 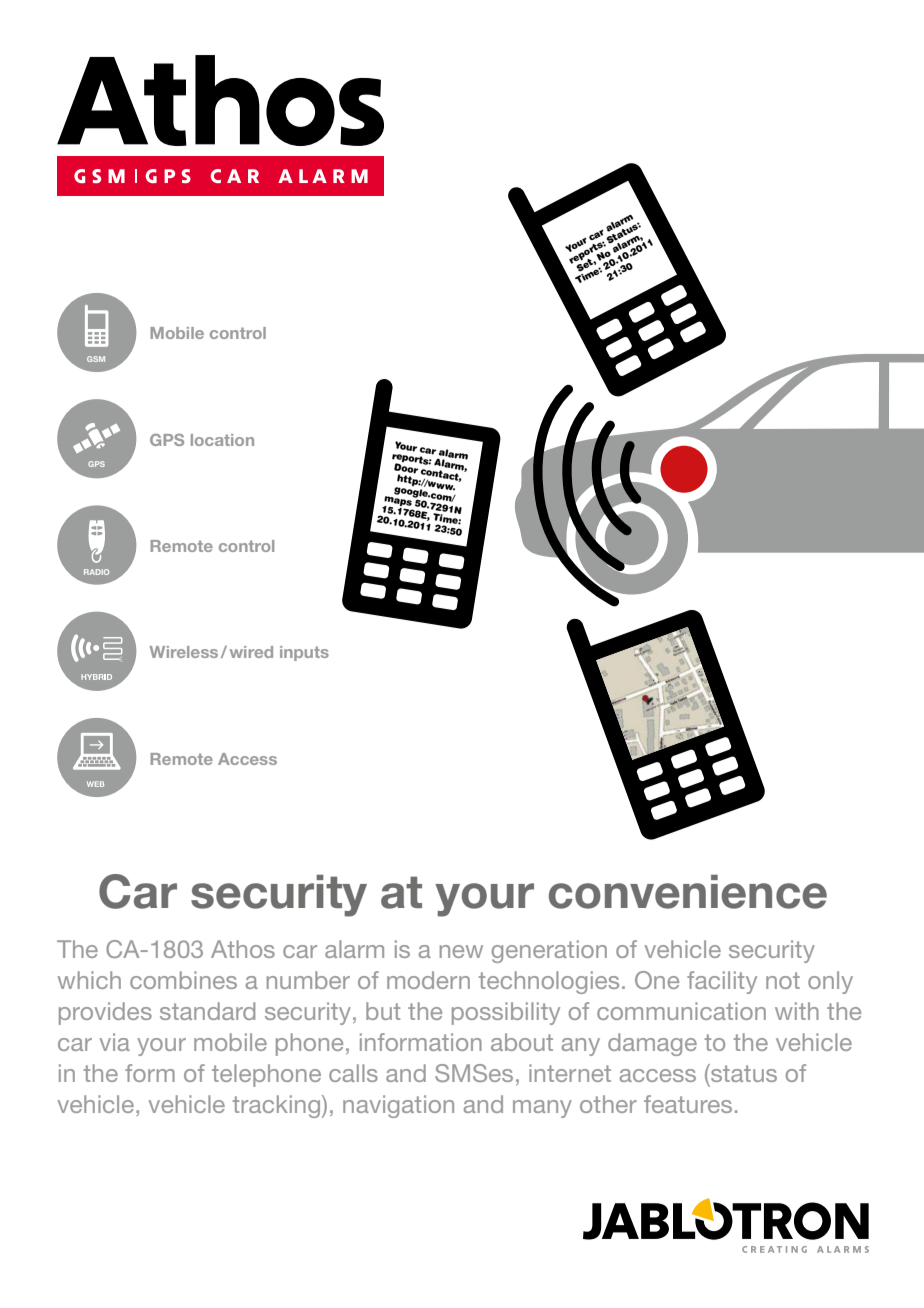 I want to click on convenience, so click(x=688, y=892).
